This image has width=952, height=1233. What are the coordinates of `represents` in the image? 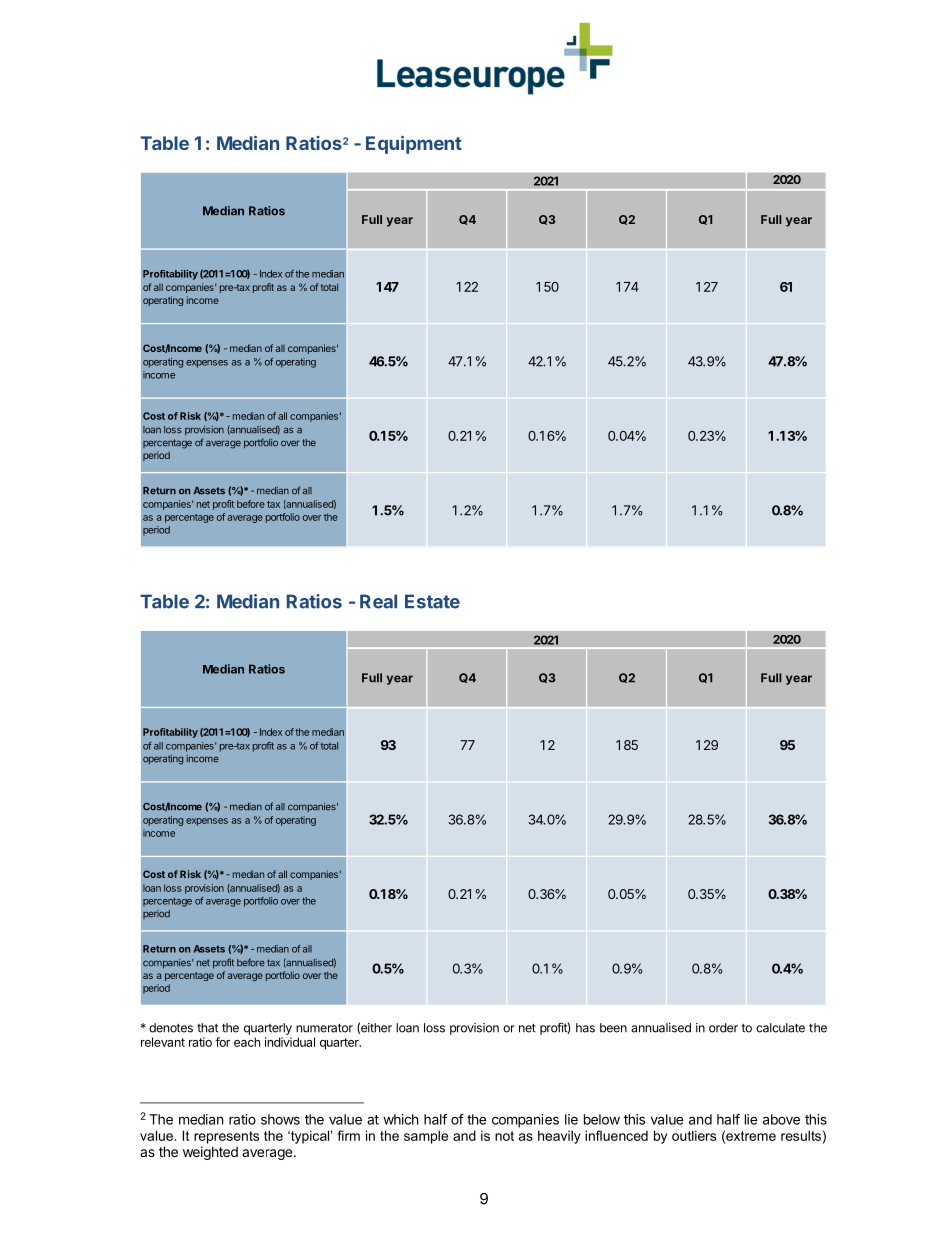 It's located at (226, 1137).
